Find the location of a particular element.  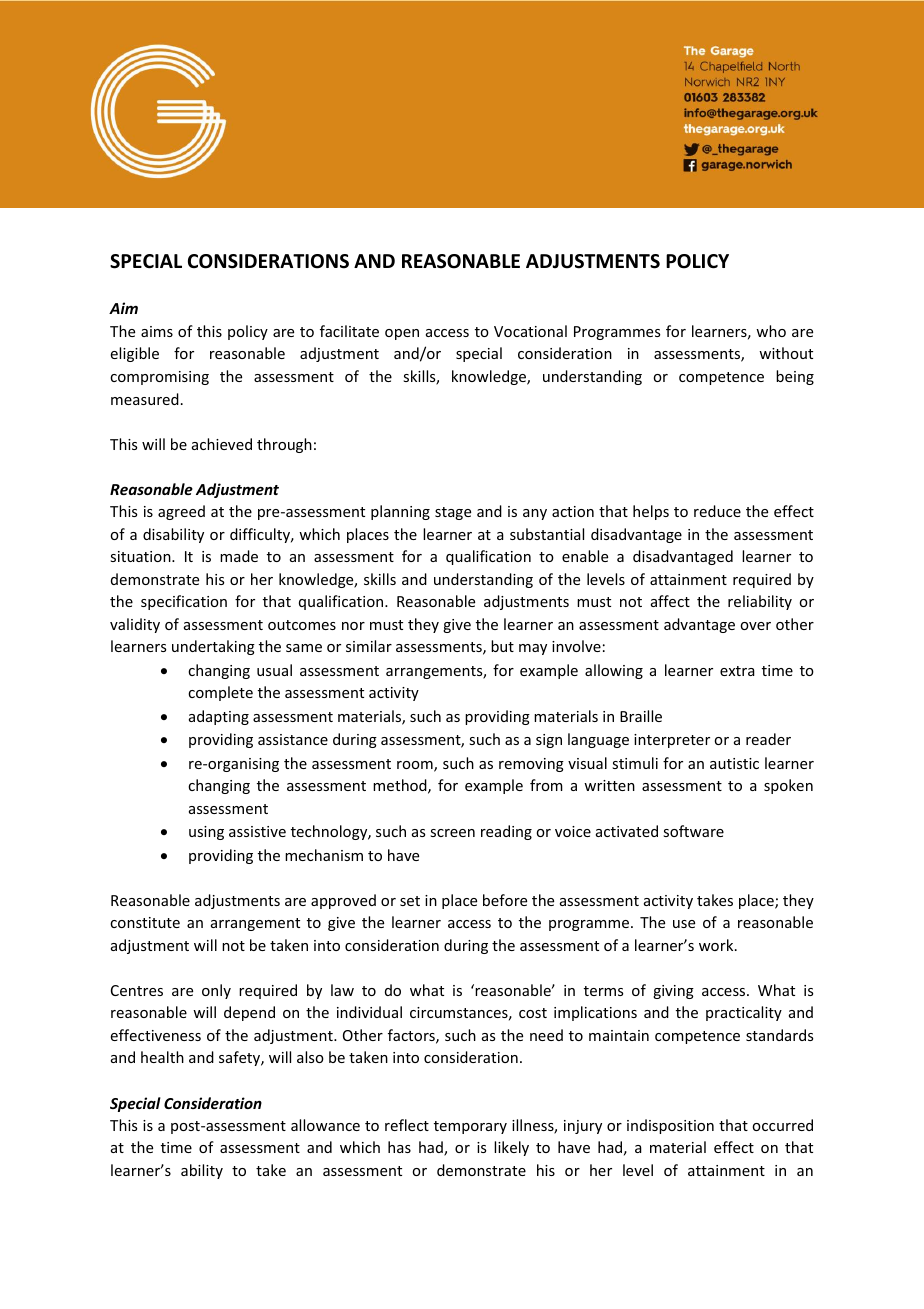

stage is located at coordinates (453, 513).
